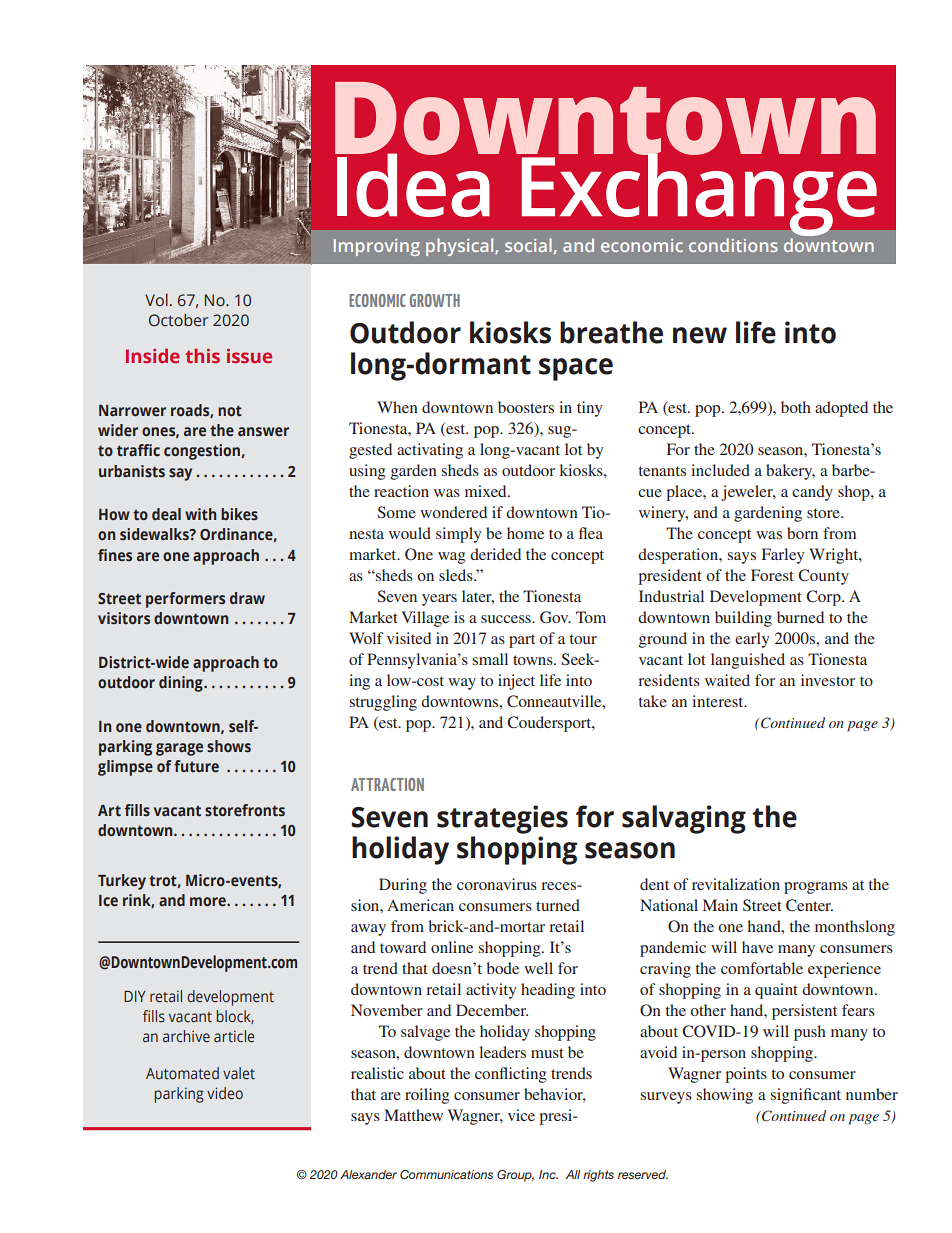  What do you see at coordinates (733, 245) in the screenshot?
I see `conditions` at bounding box center [733, 245].
